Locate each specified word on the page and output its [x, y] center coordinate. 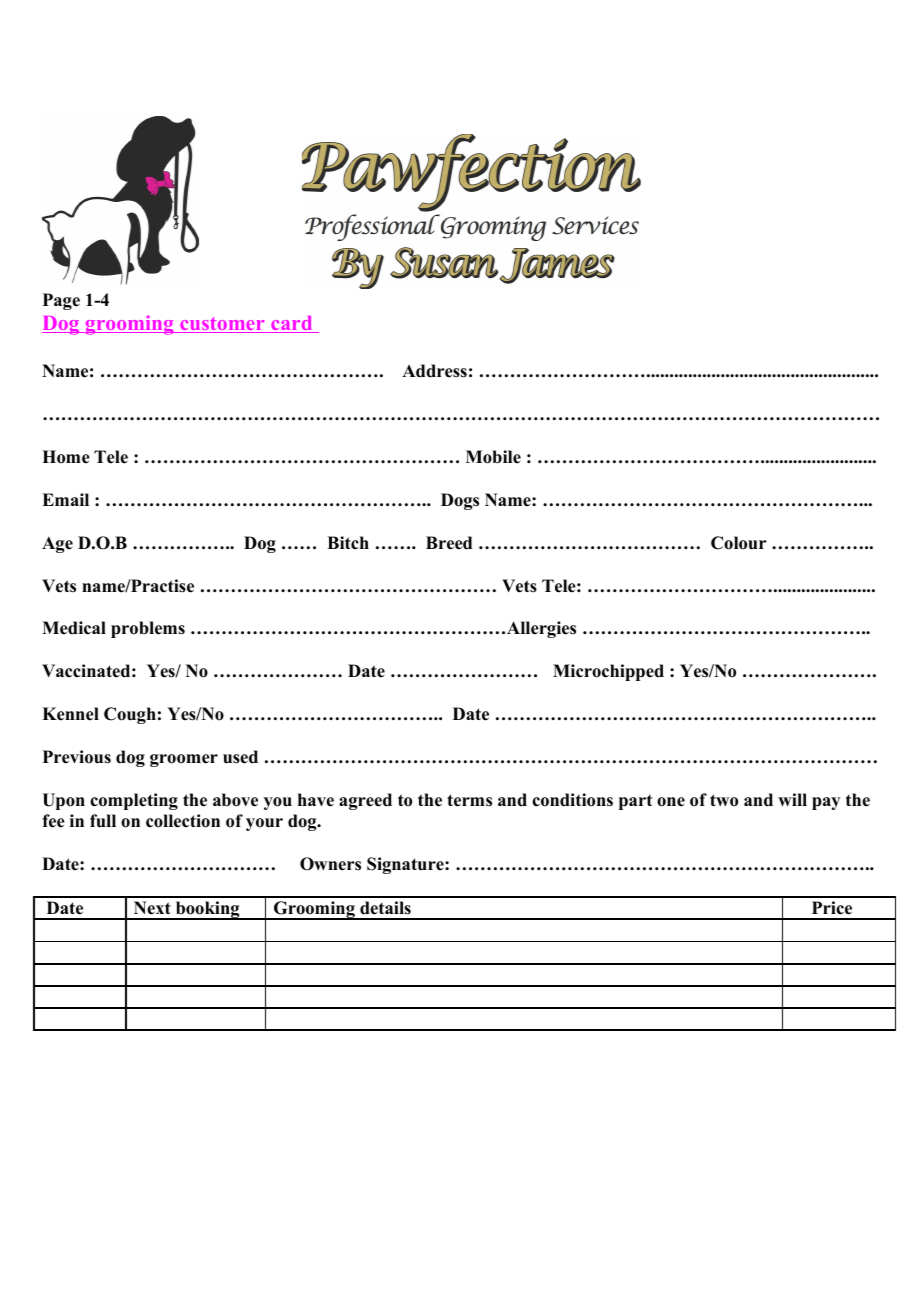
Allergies [540, 629]
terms [469, 800]
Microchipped [608, 672]
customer [222, 325]
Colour [739, 543]
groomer [184, 760]
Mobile [493, 457]
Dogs [460, 501]
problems [148, 629]
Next [152, 908]
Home [66, 457]
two [724, 800]
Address [434, 371]
